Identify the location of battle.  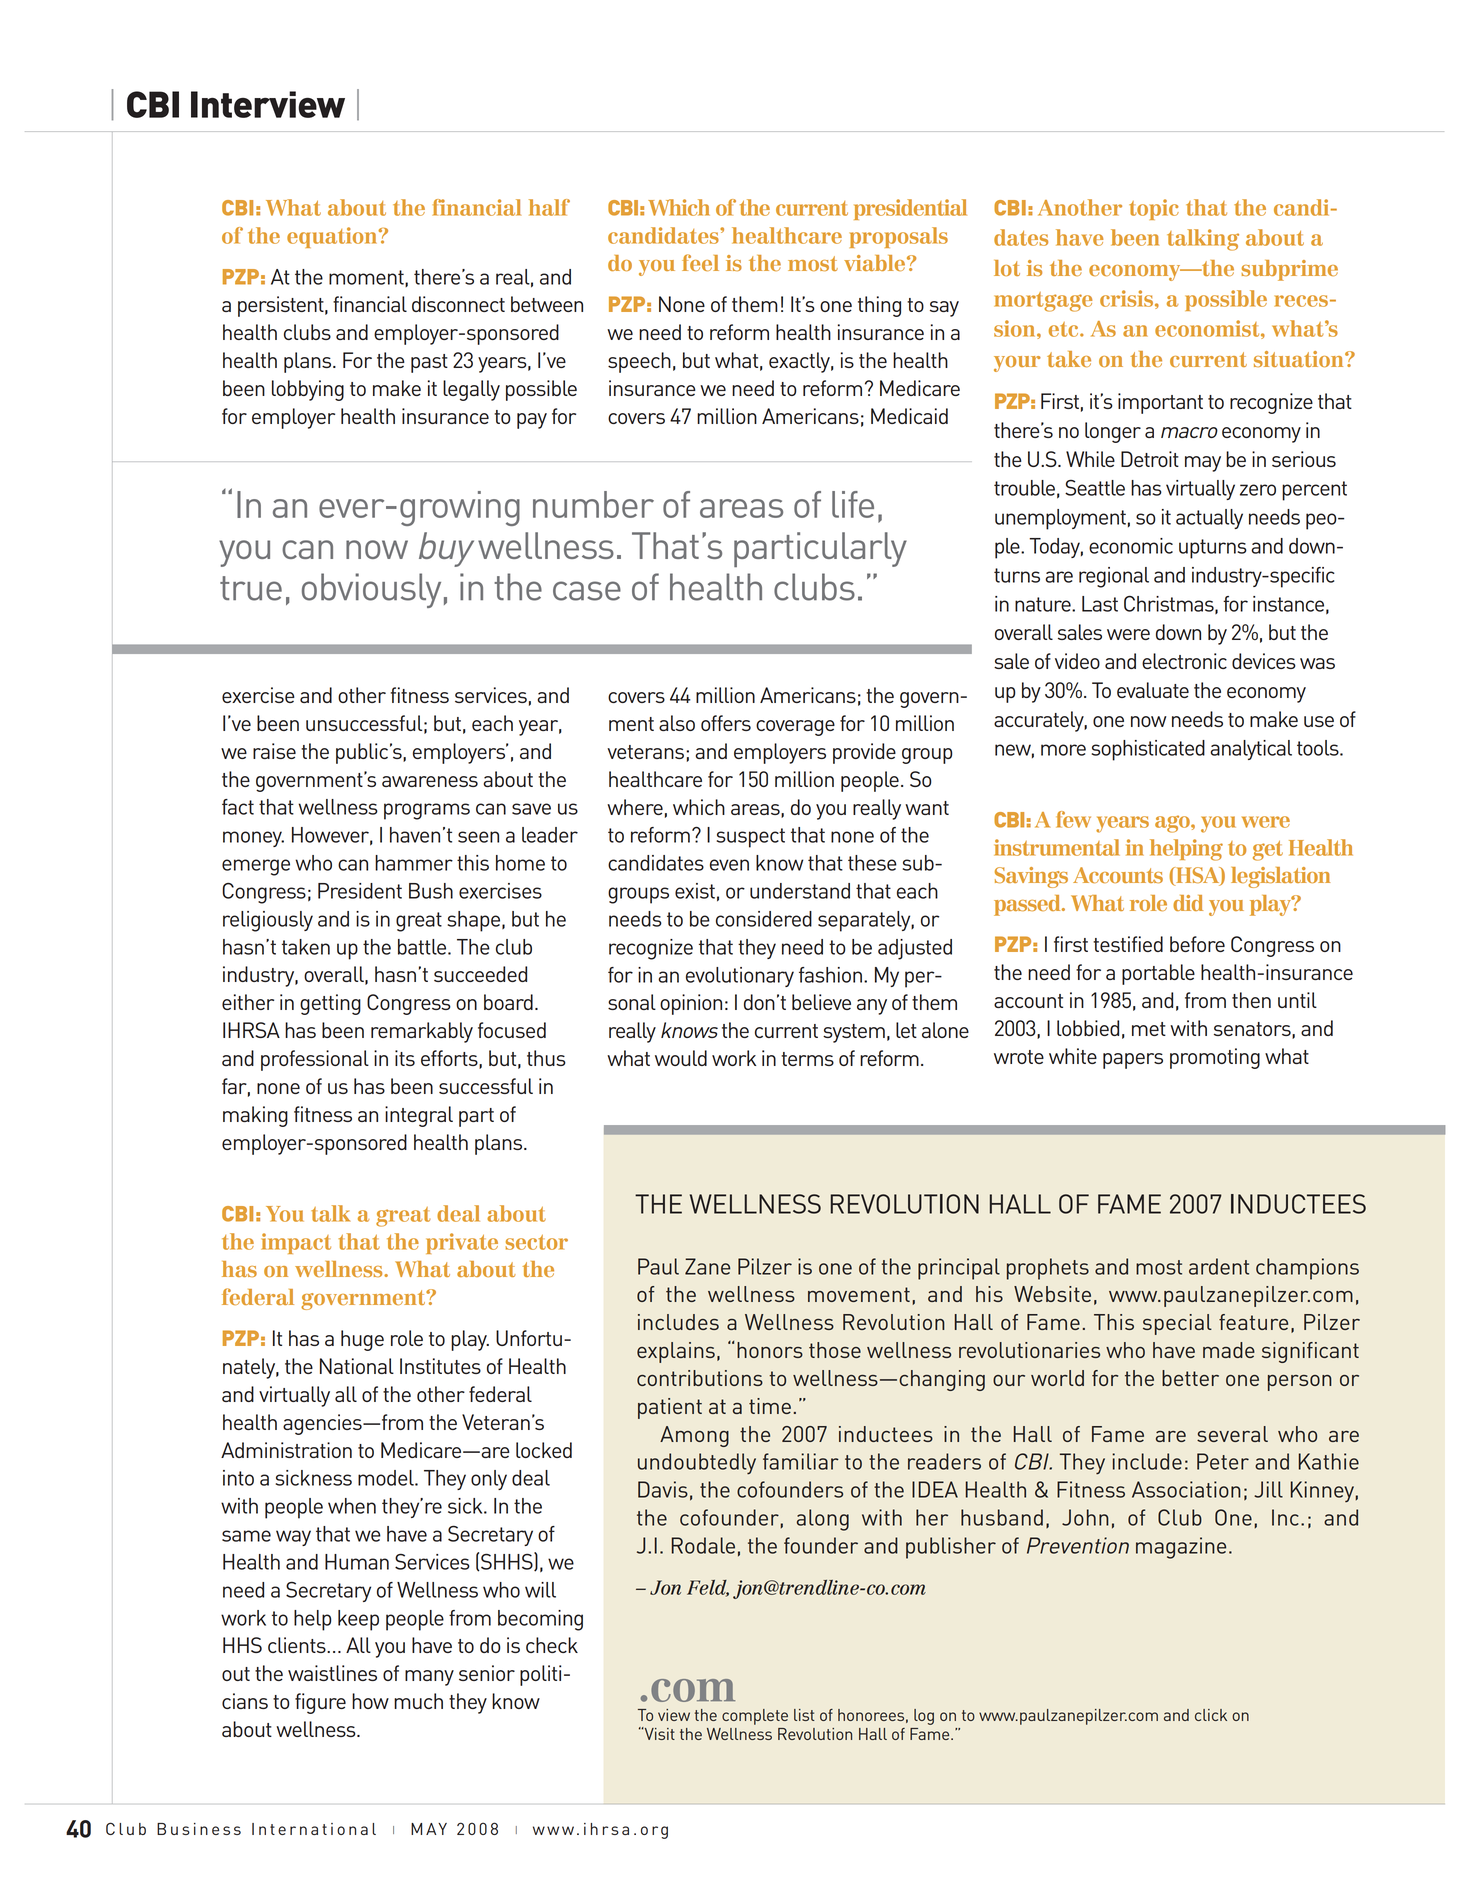
(423, 947).
